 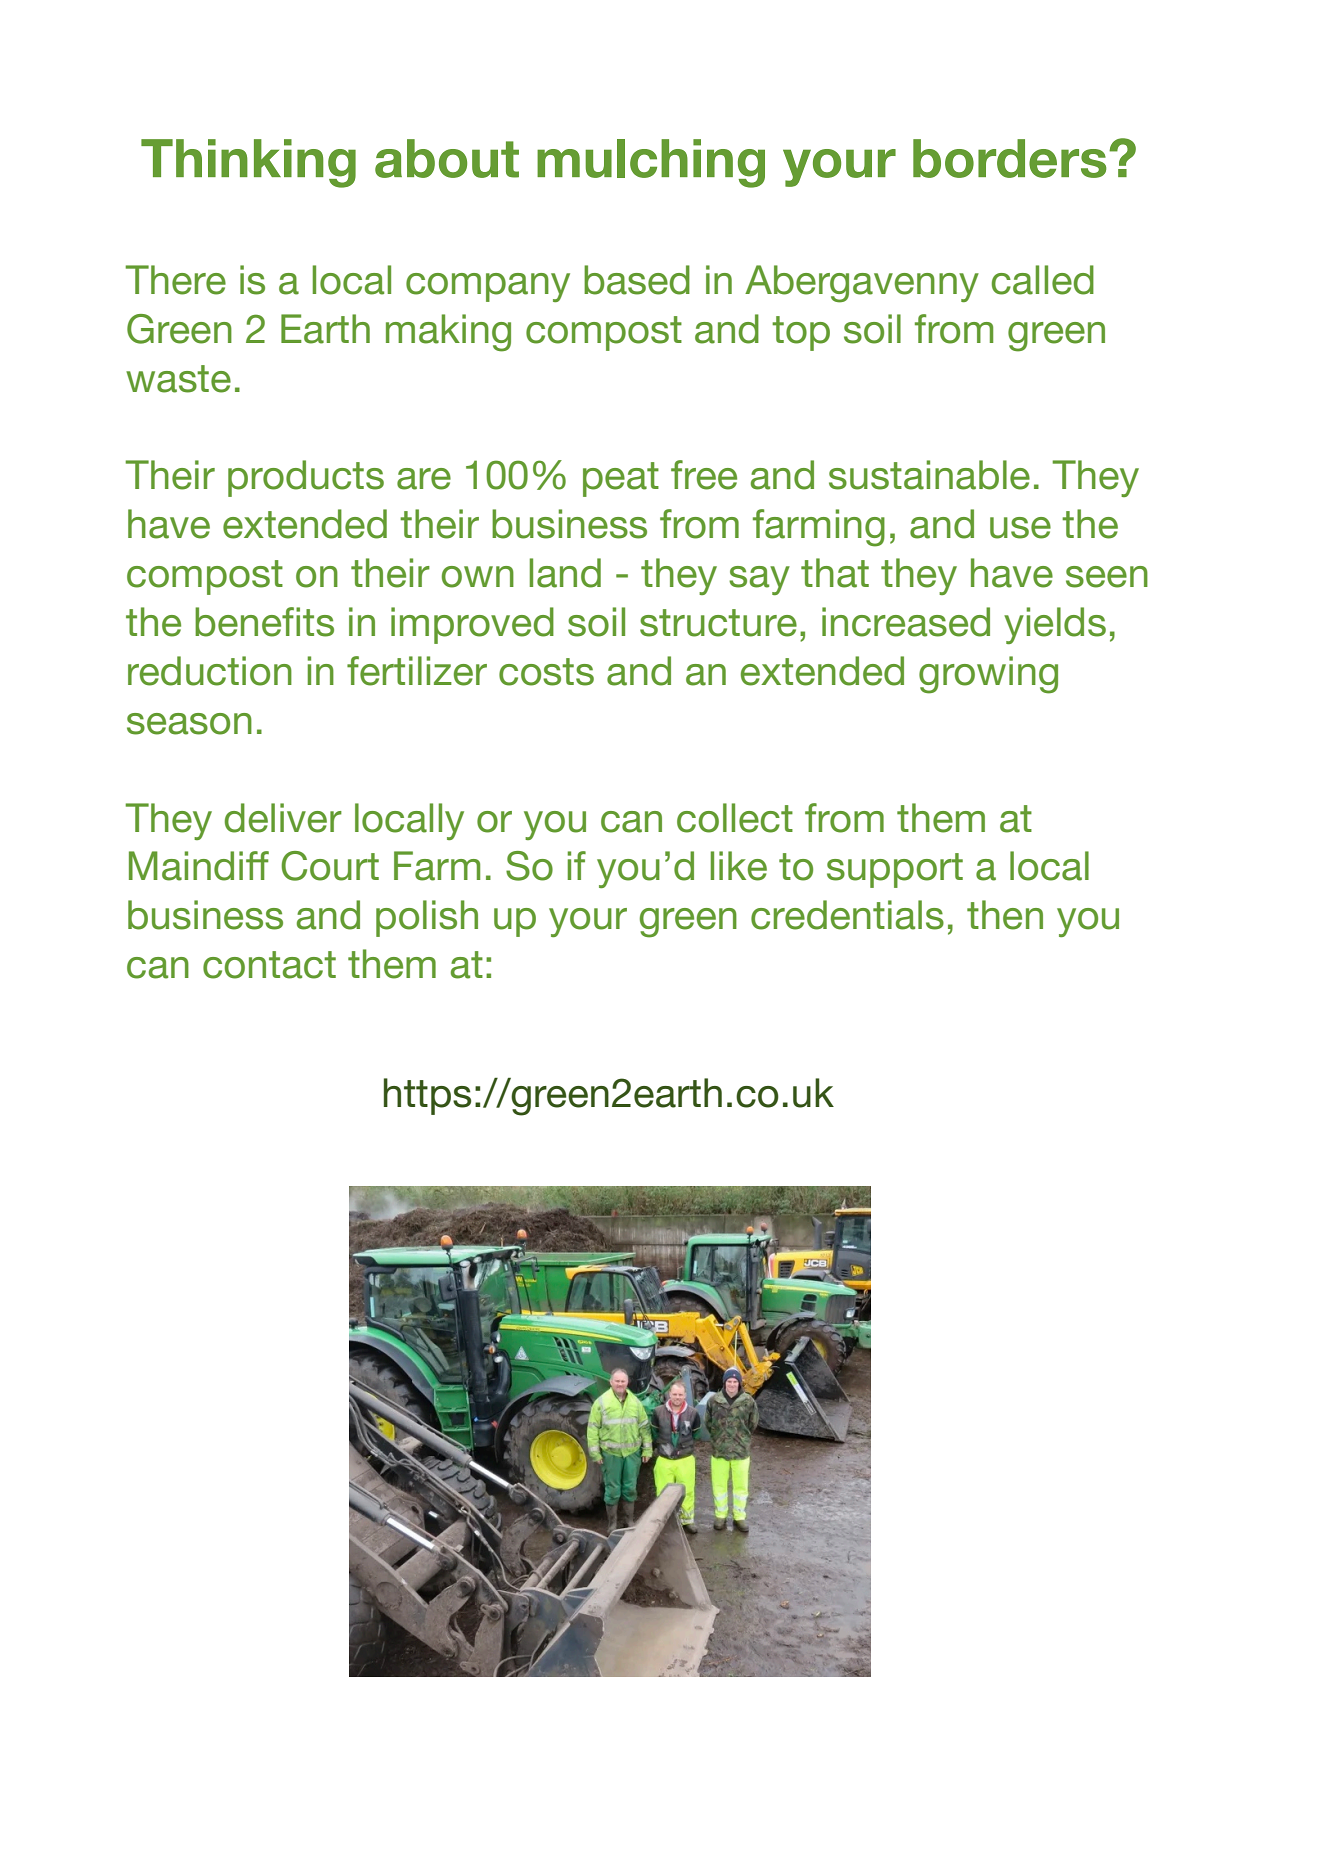 I want to click on costs, so click(x=546, y=672).
